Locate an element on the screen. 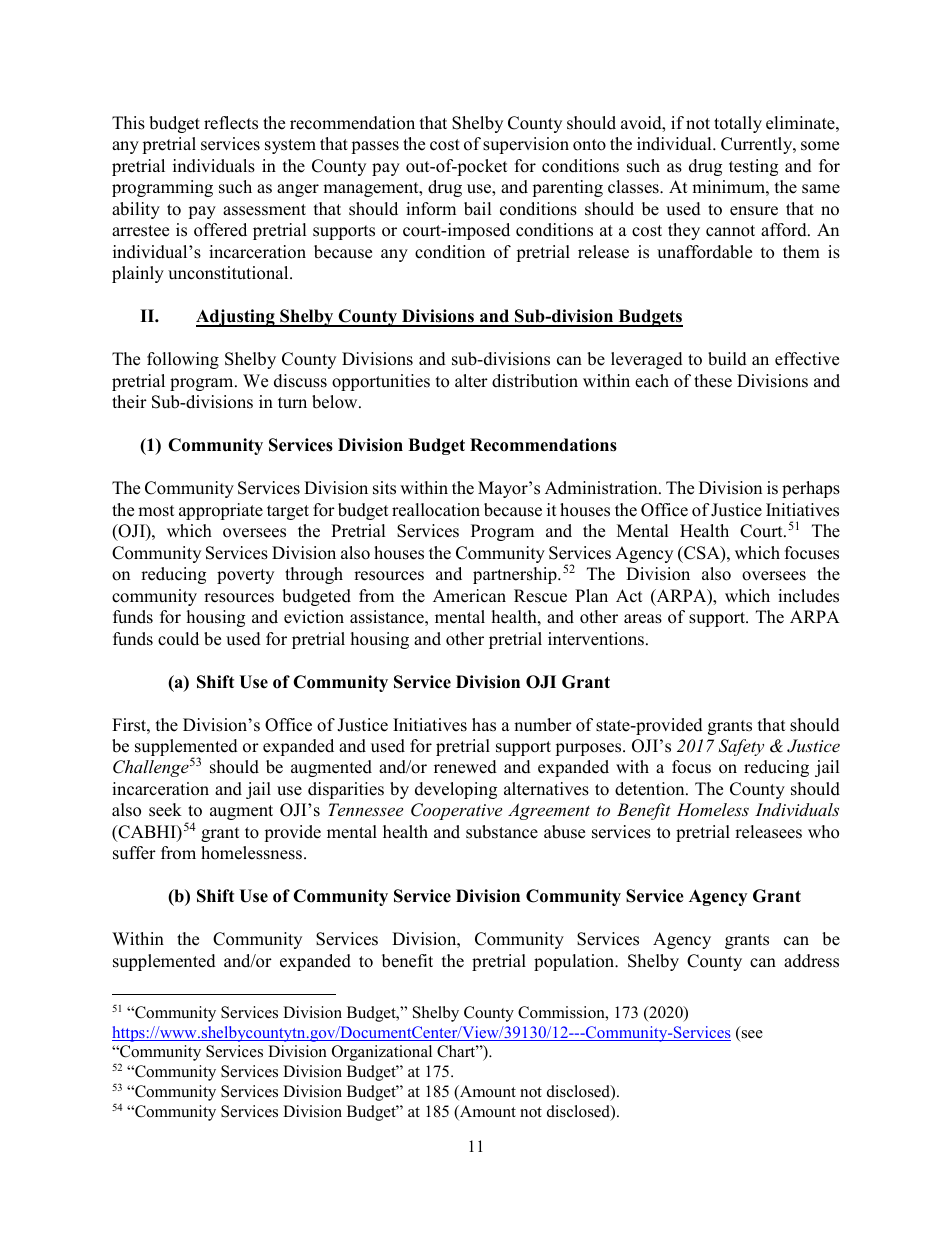 This screenshot has width=952, height=1233. American is located at coordinates (469, 596).
